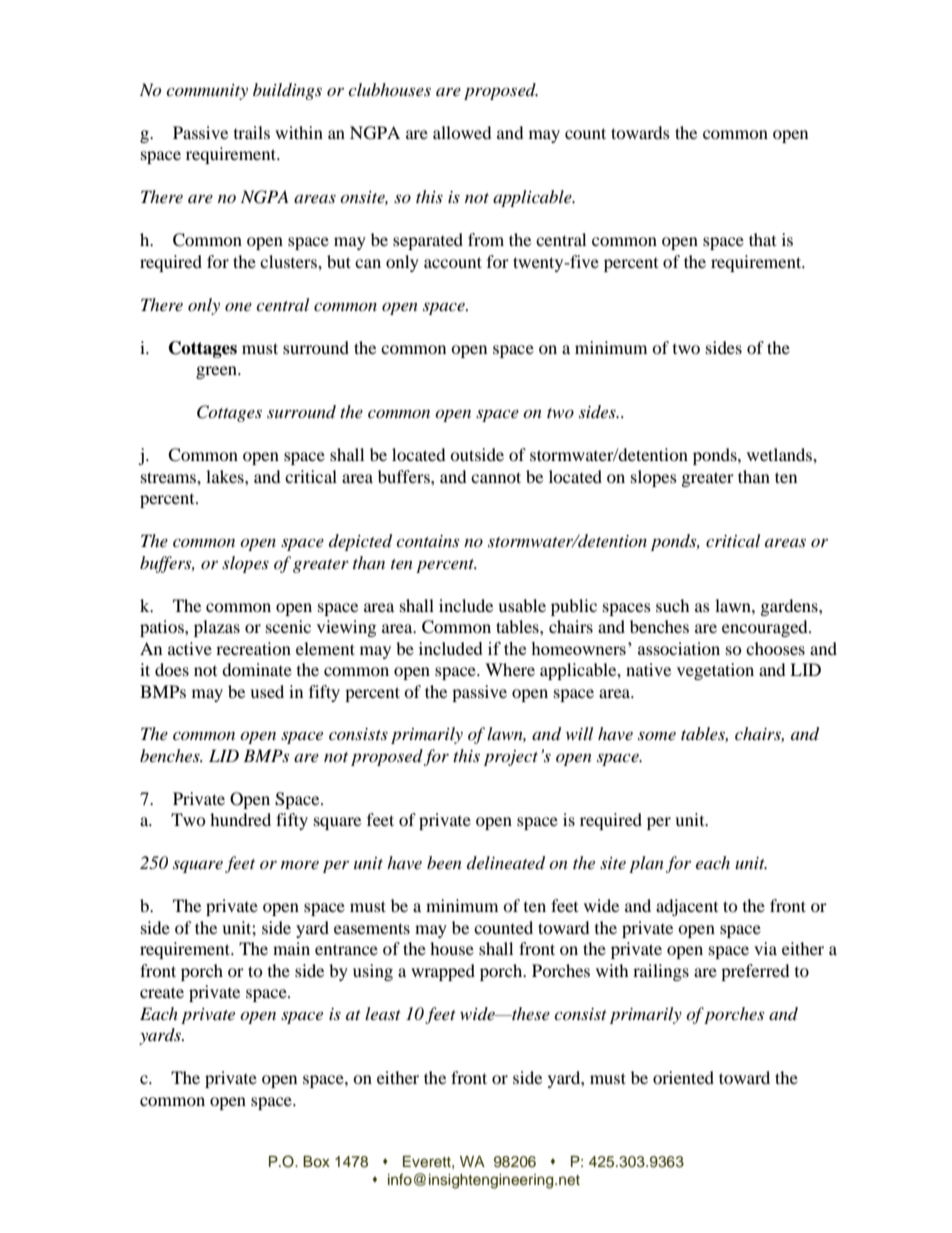 This screenshot has height=1233, width=952. What do you see at coordinates (687, 907) in the screenshot?
I see `adjacent` at bounding box center [687, 907].
